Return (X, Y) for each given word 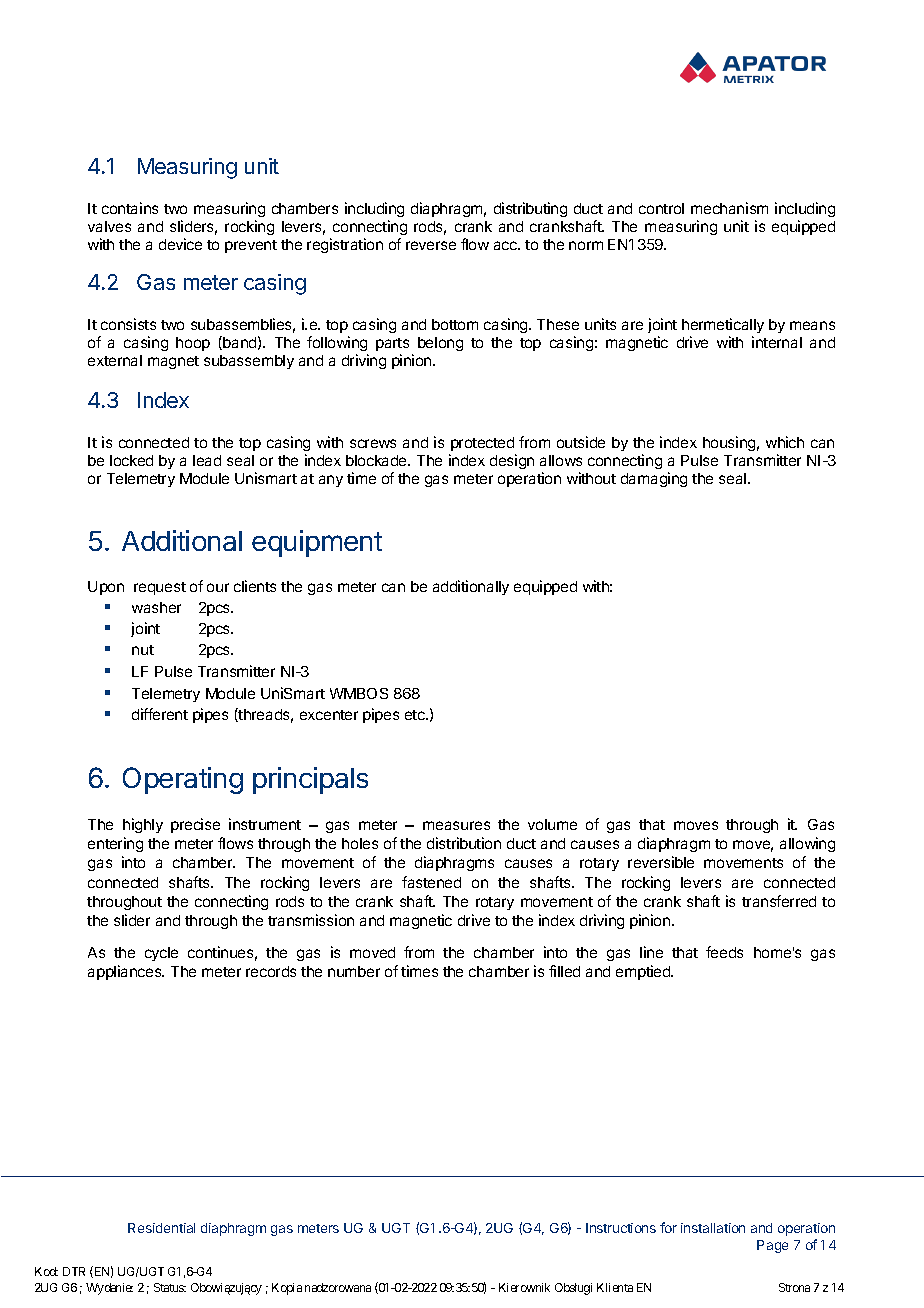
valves (109, 226)
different (160, 714)
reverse (431, 245)
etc (416, 715)
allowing (807, 844)
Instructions (621, 1228)
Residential (161, 1228)
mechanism (729, 208)
